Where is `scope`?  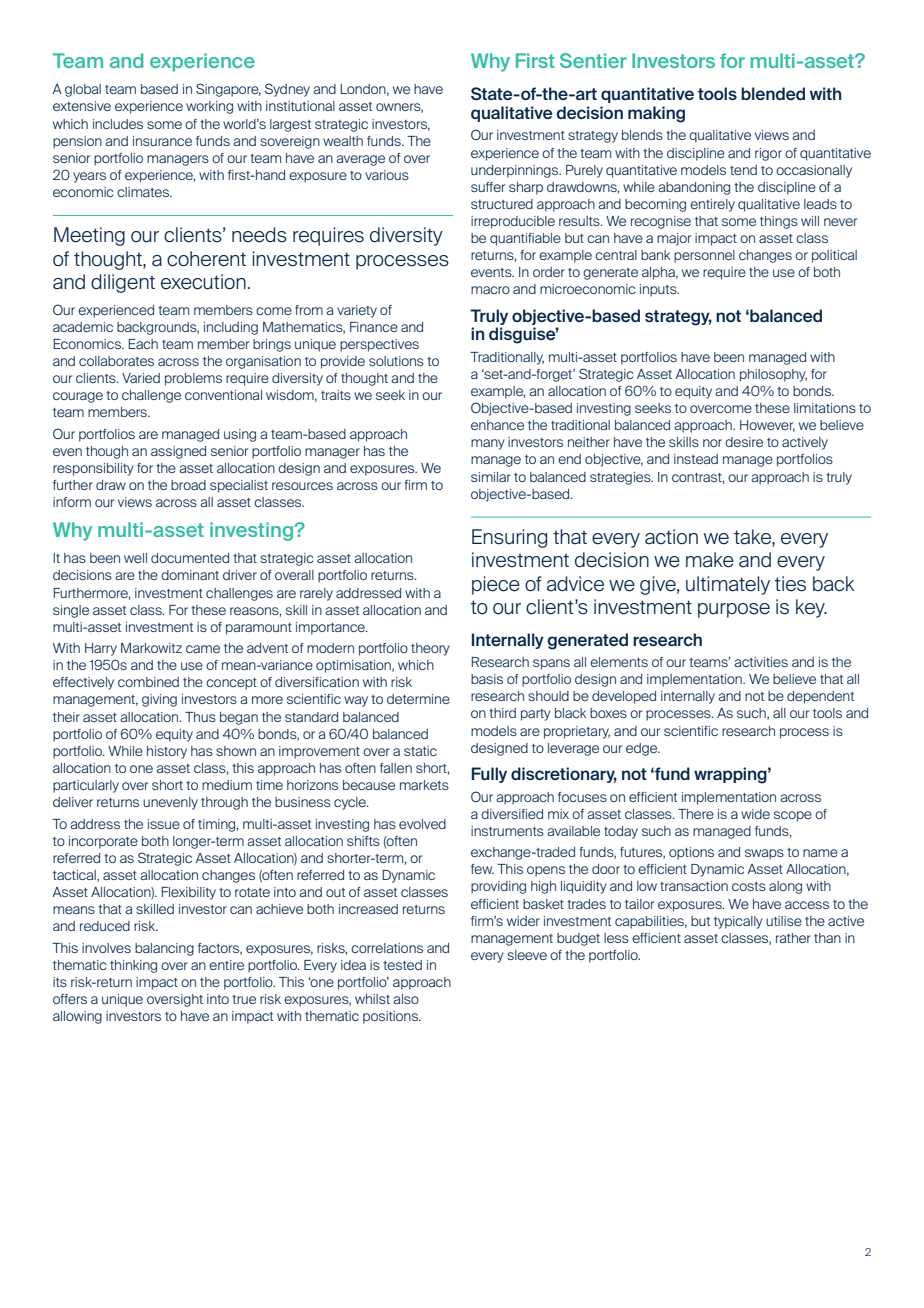
scope is located at coordinates (793, 816).
